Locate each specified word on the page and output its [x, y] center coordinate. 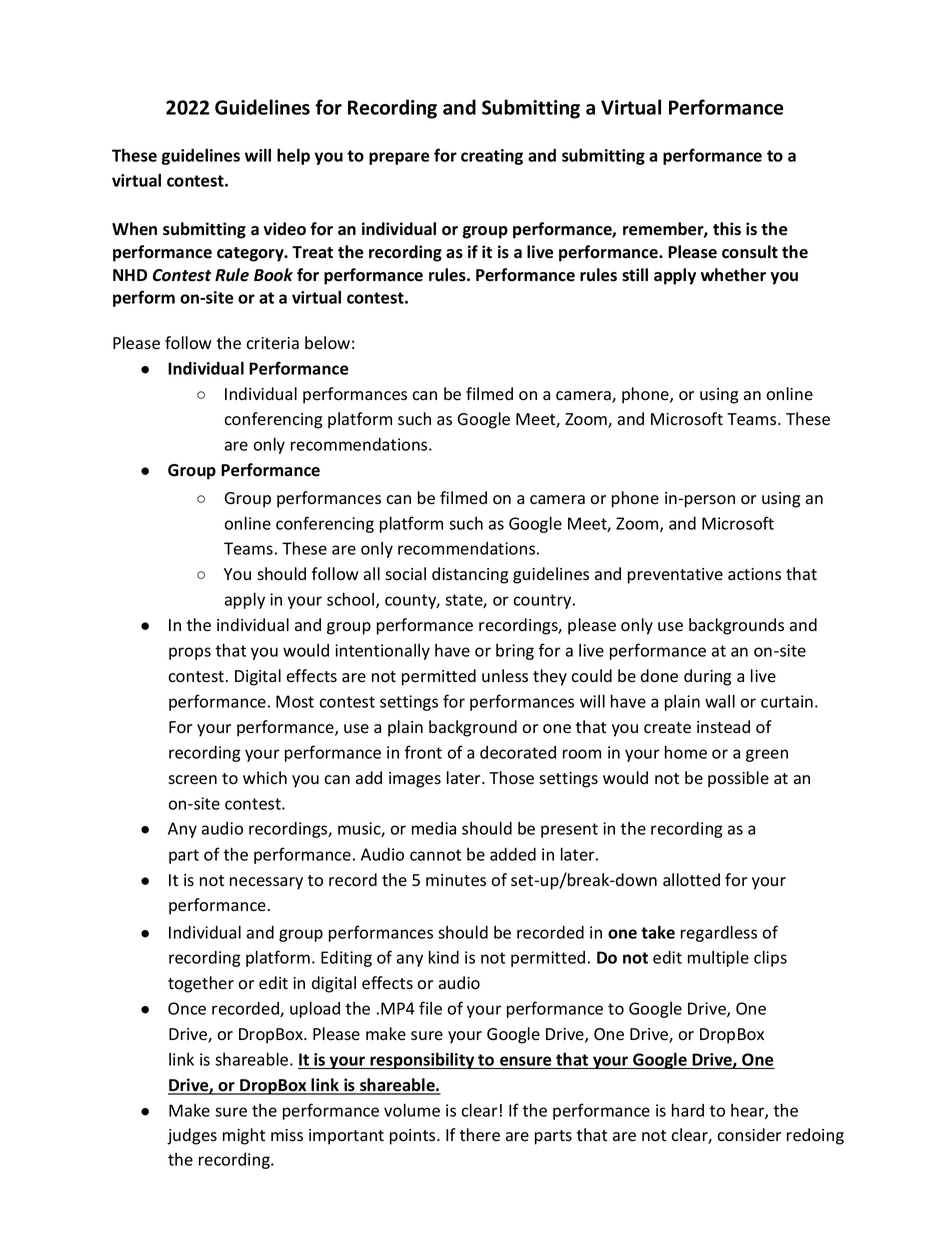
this [727, 229]
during [707, 677]
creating [492, 157]
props [190, 653]
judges [192, 1136]
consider [749, 1135]
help [293, 156]
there [480, 1135]
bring [515, 652]
